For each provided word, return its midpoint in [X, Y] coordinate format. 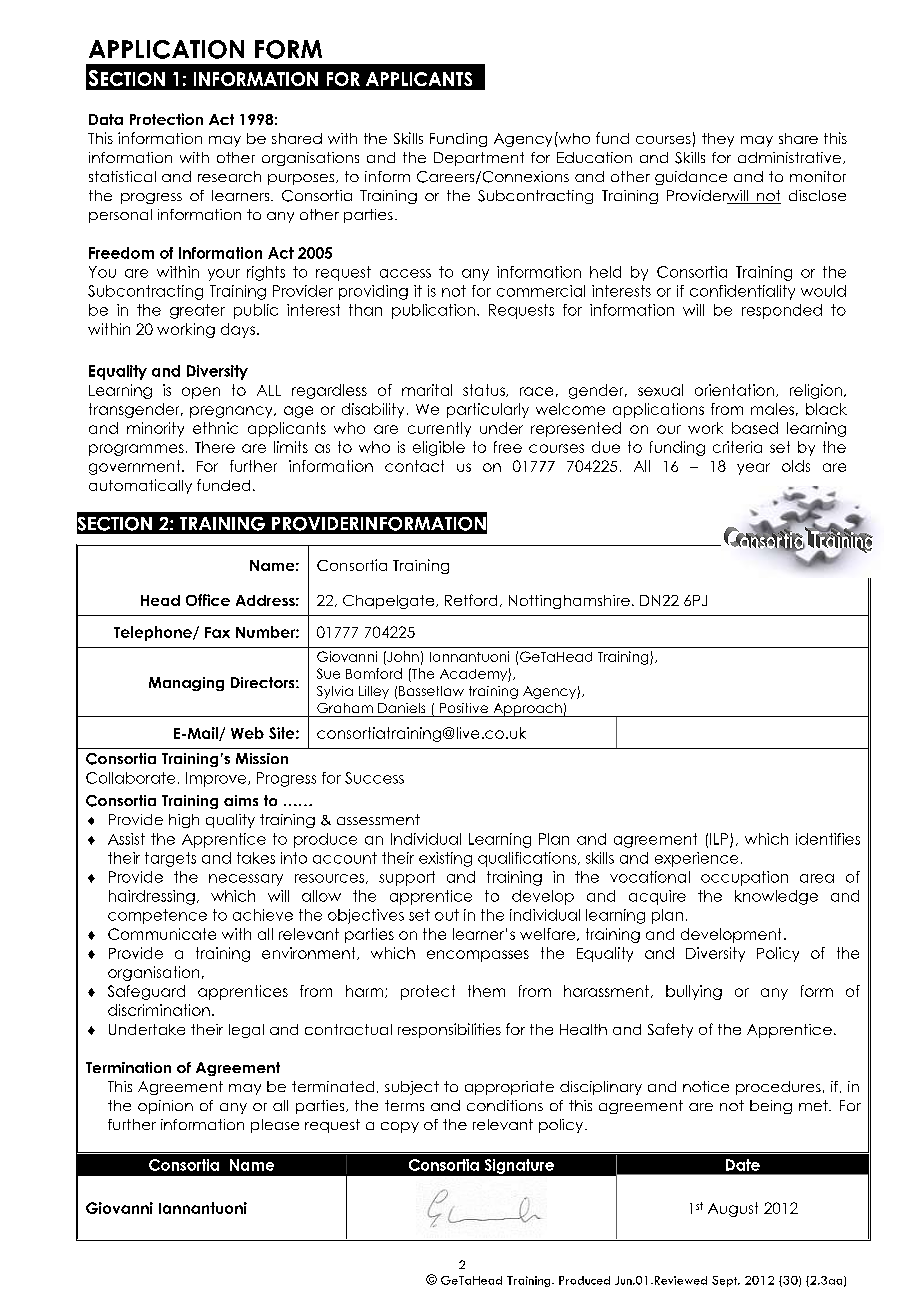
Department [479, 159]
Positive [464, 708]
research [229, 176]
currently [439, 429]
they [718, 140]
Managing [186, 684]
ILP [720, 840]
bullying [694, 992]
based [755, 428]
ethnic [215, 428]
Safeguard [146, 992]
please [275, 1126]
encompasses [478, 956]
